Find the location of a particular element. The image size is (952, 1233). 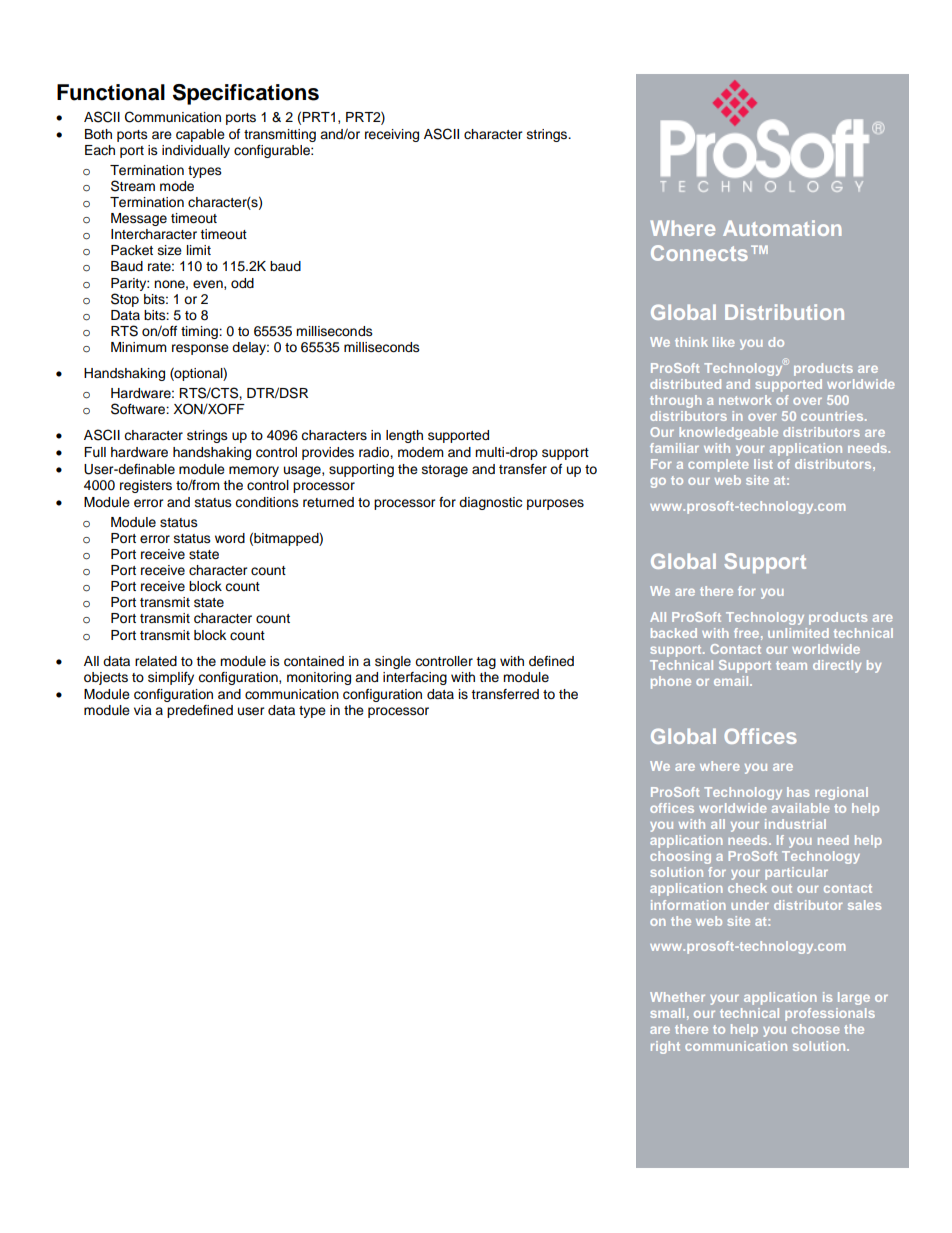

choose is located at coordinates (816, 1029).
